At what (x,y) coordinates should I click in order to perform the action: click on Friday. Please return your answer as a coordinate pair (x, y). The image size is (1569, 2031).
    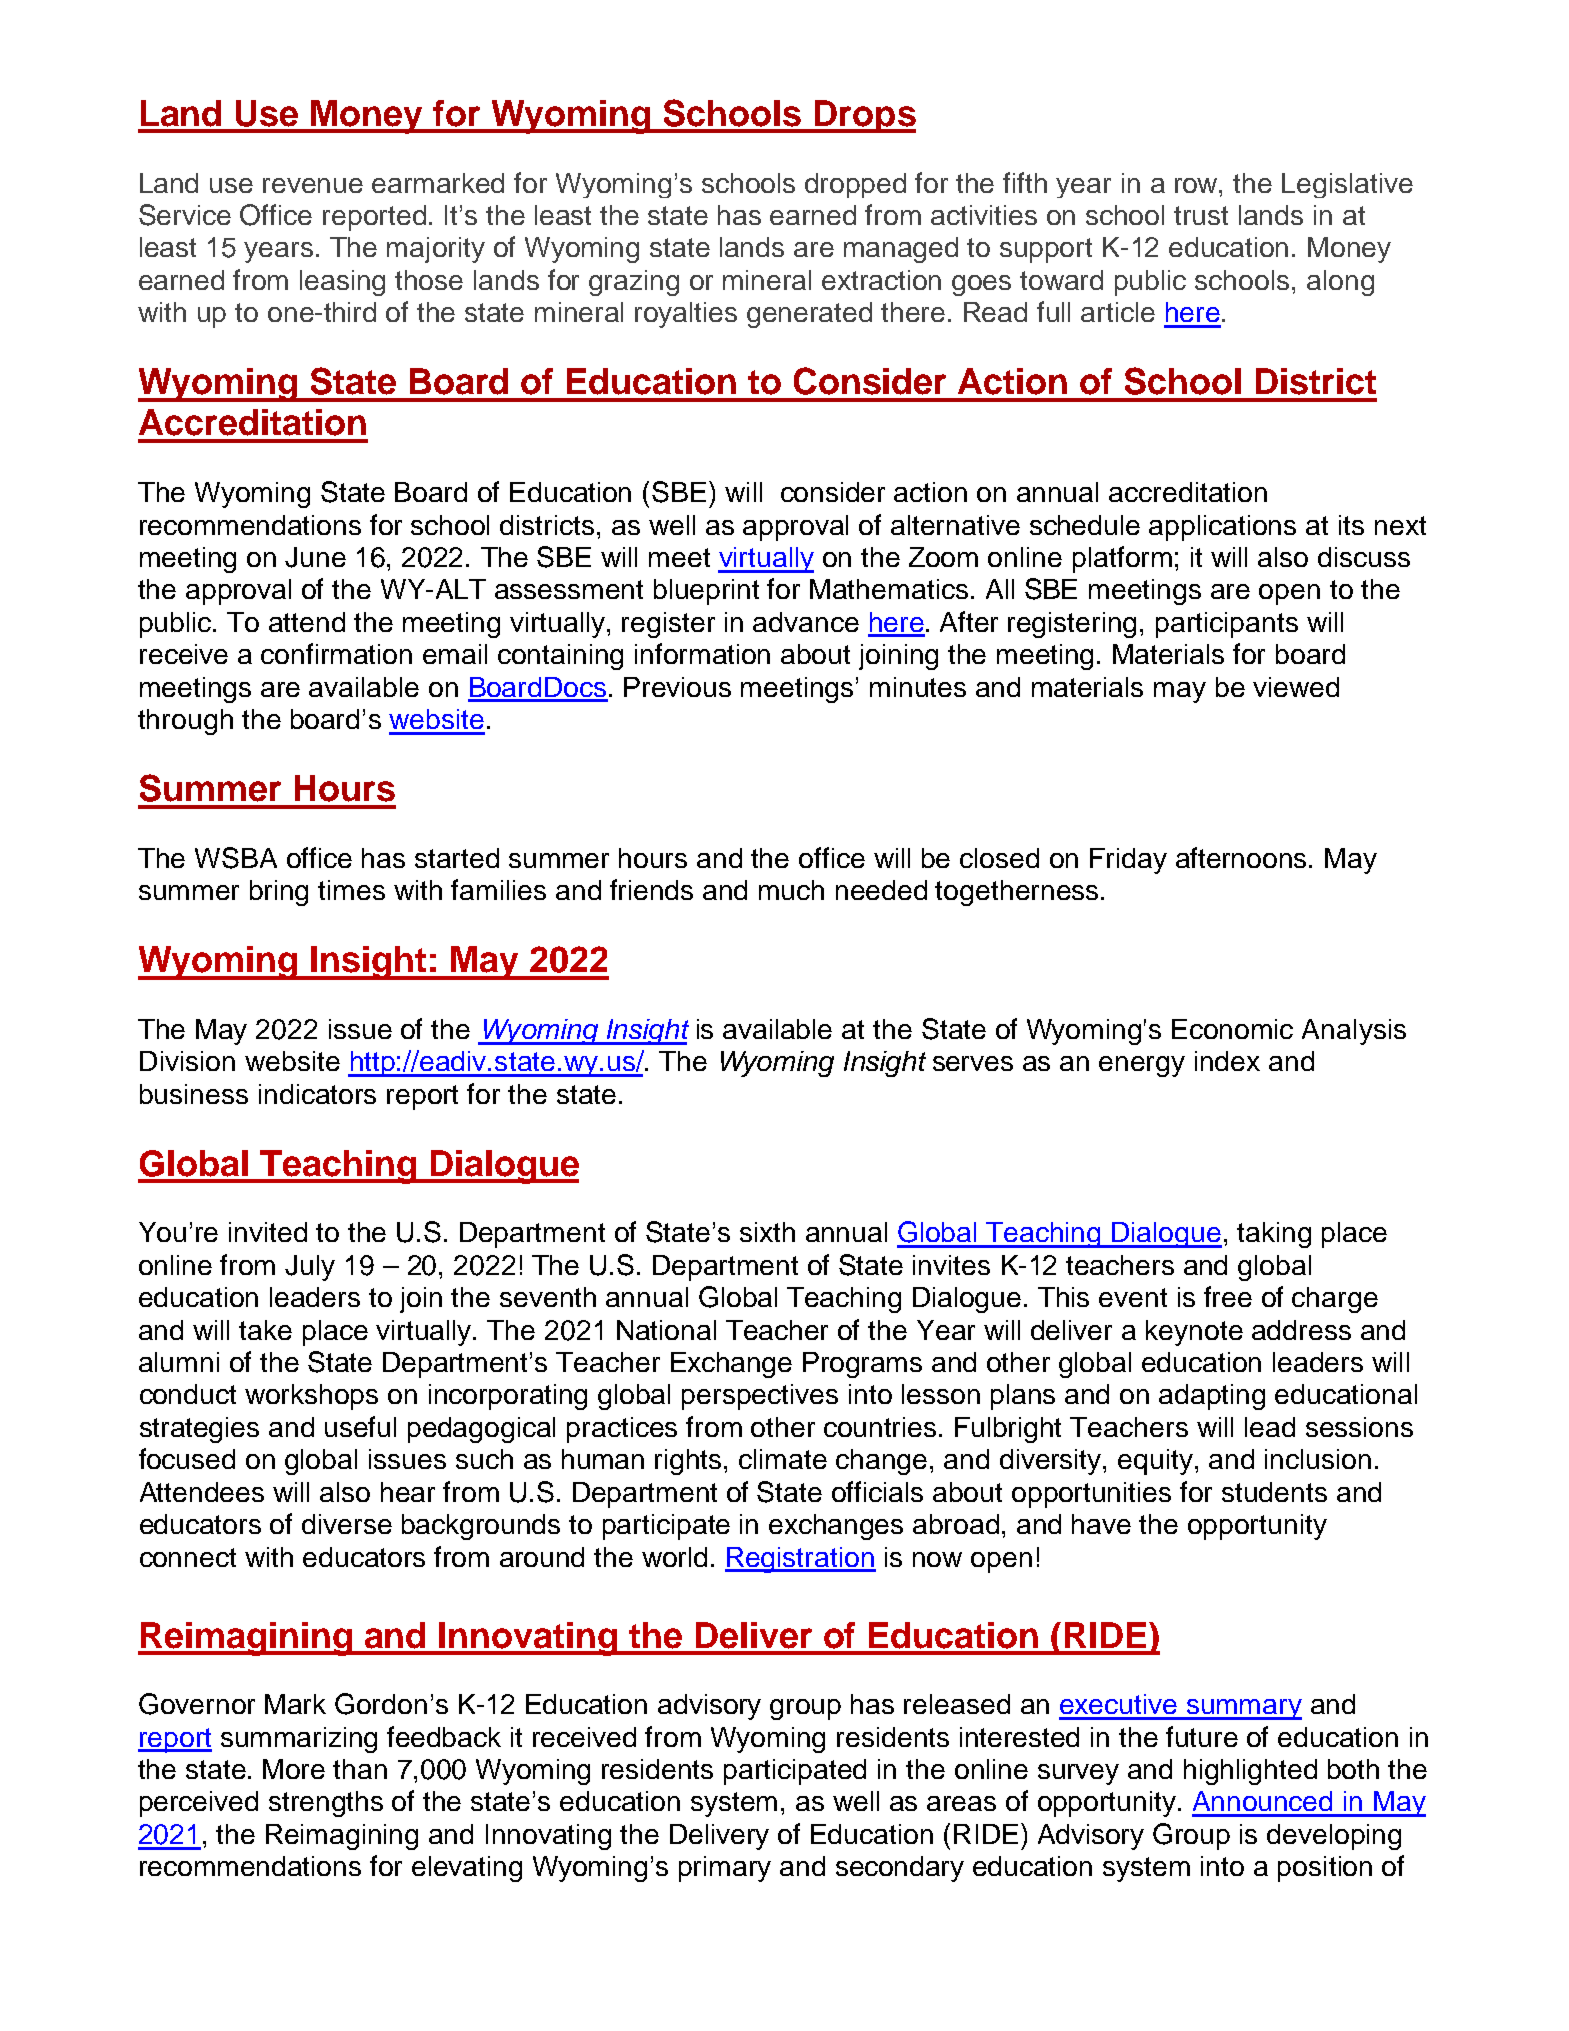
    Looking at the image, I should click on (1128, 861).
